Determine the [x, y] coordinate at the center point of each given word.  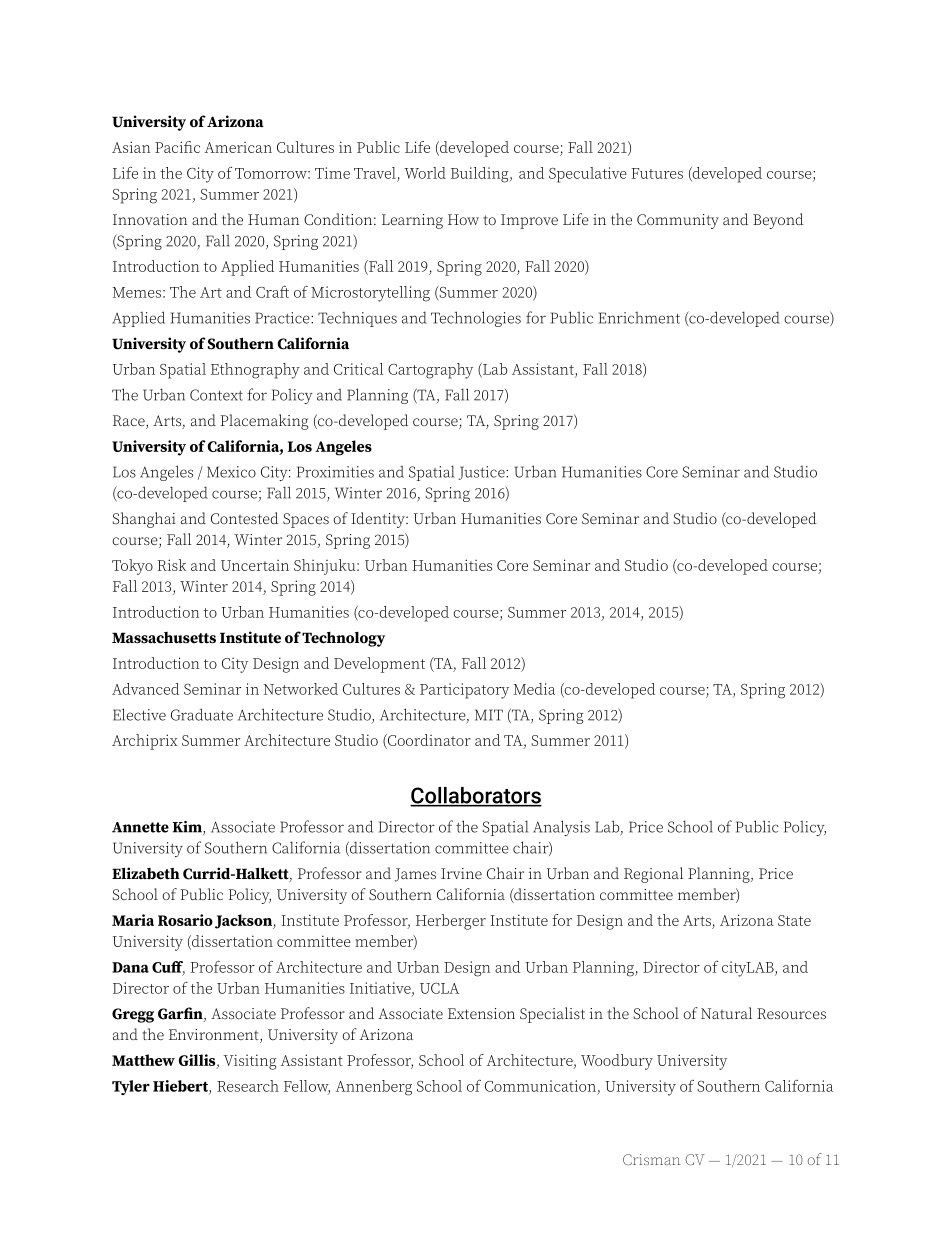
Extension [481, 1013]
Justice [482, 473]
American [238, 147]
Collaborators [476, 796]
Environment [215, 1036]
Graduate [202, 714]
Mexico [231, 472]
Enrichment [639, 318]
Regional [653, 875]
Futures [657, 173]
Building [481, 175]
